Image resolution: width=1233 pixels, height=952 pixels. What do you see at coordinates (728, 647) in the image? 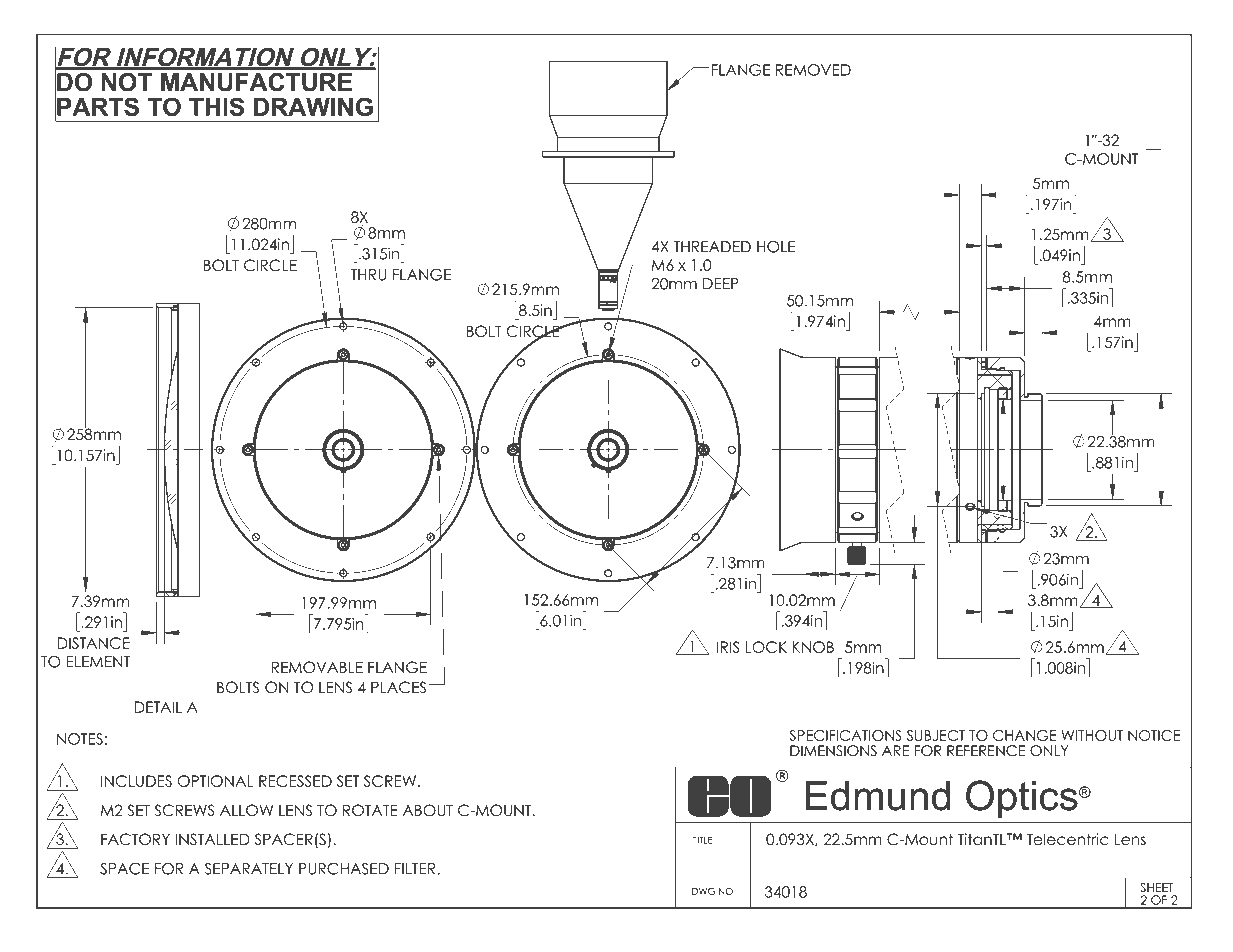
I see `IRIS` at bounding box center [728, 647].
